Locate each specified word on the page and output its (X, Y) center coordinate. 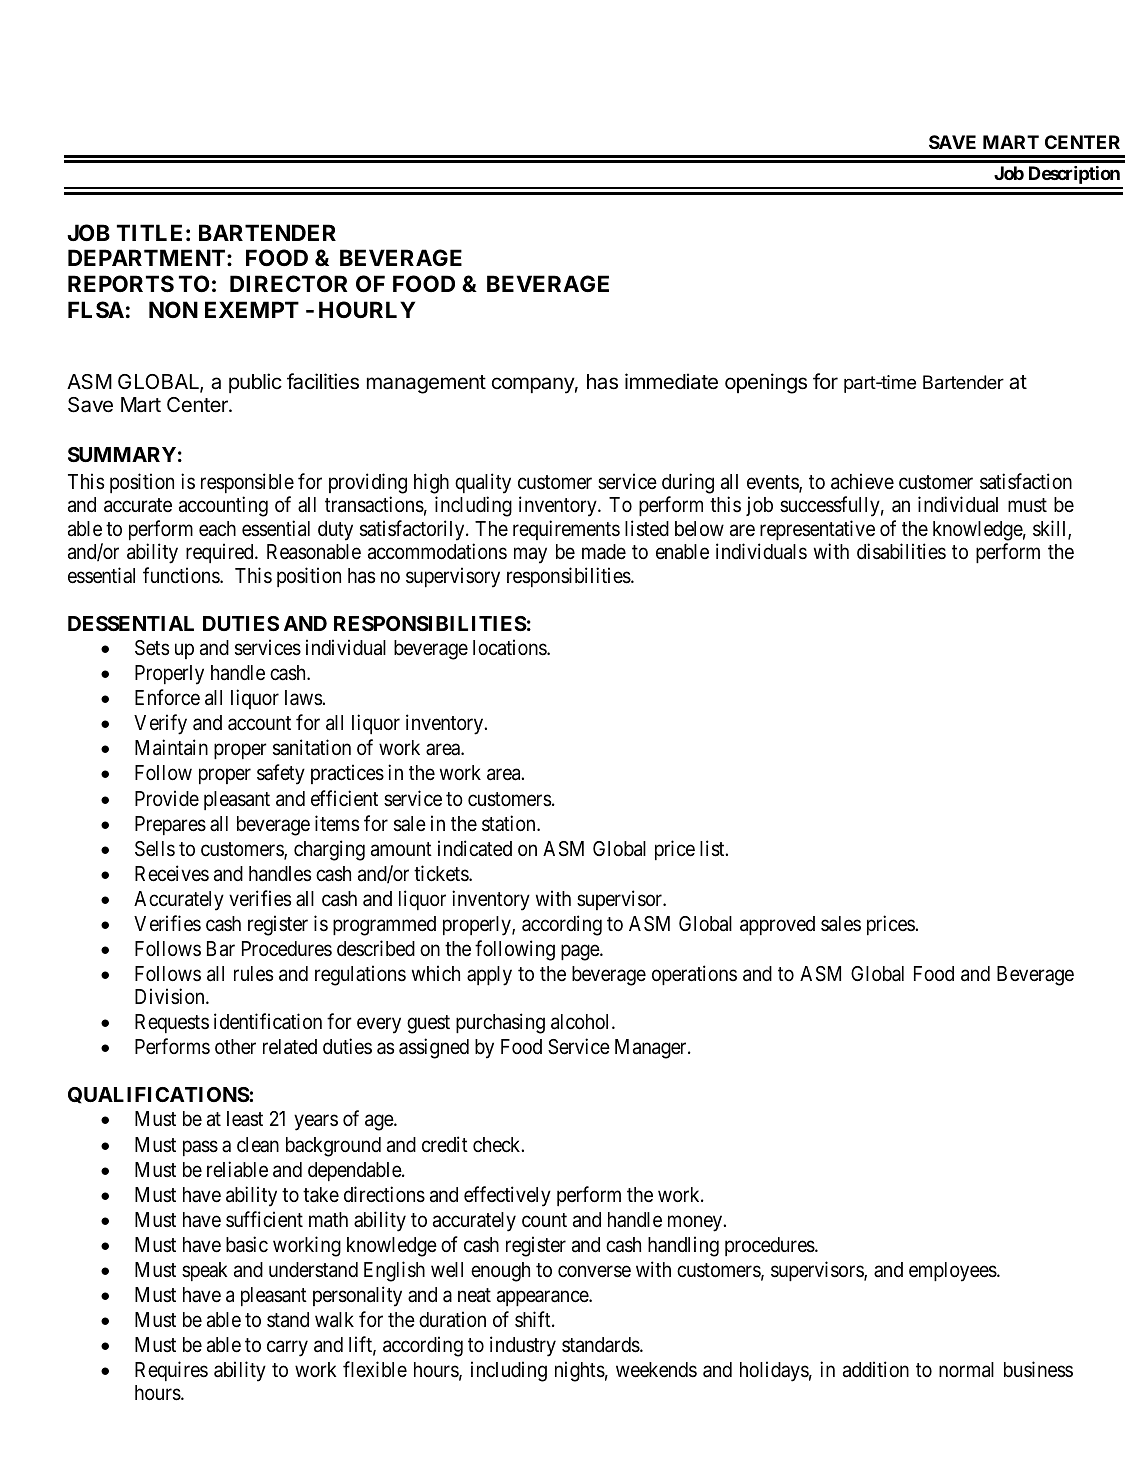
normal (966, 1370)
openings (766, 383)
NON (173, 309)
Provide (167, 798)
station (510, 823)
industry (523, 1346)
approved (777, 925)
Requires (171, 1371)
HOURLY (367, 309)
